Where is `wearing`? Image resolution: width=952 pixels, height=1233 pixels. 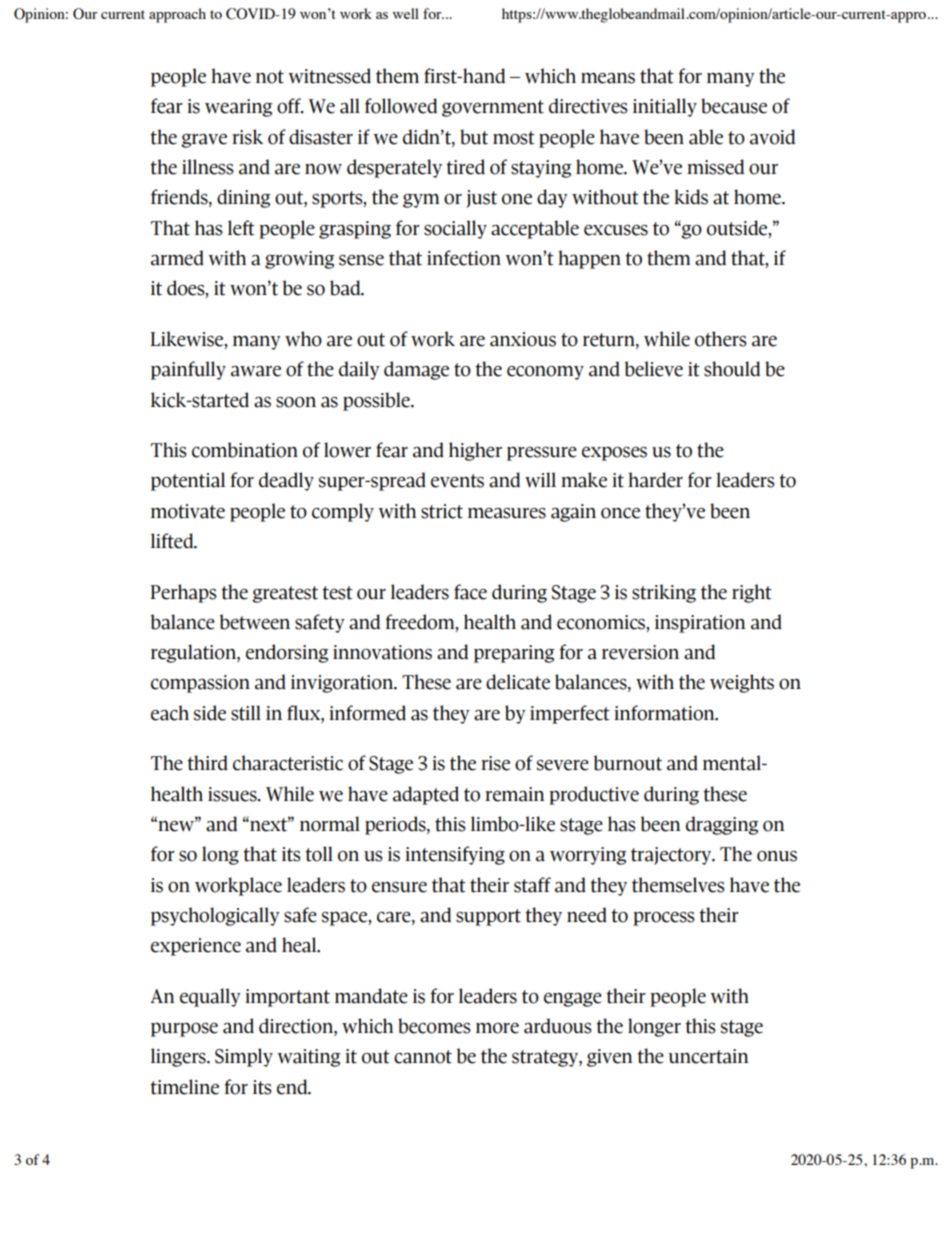
wearing is located at coordinates (238, 108).
